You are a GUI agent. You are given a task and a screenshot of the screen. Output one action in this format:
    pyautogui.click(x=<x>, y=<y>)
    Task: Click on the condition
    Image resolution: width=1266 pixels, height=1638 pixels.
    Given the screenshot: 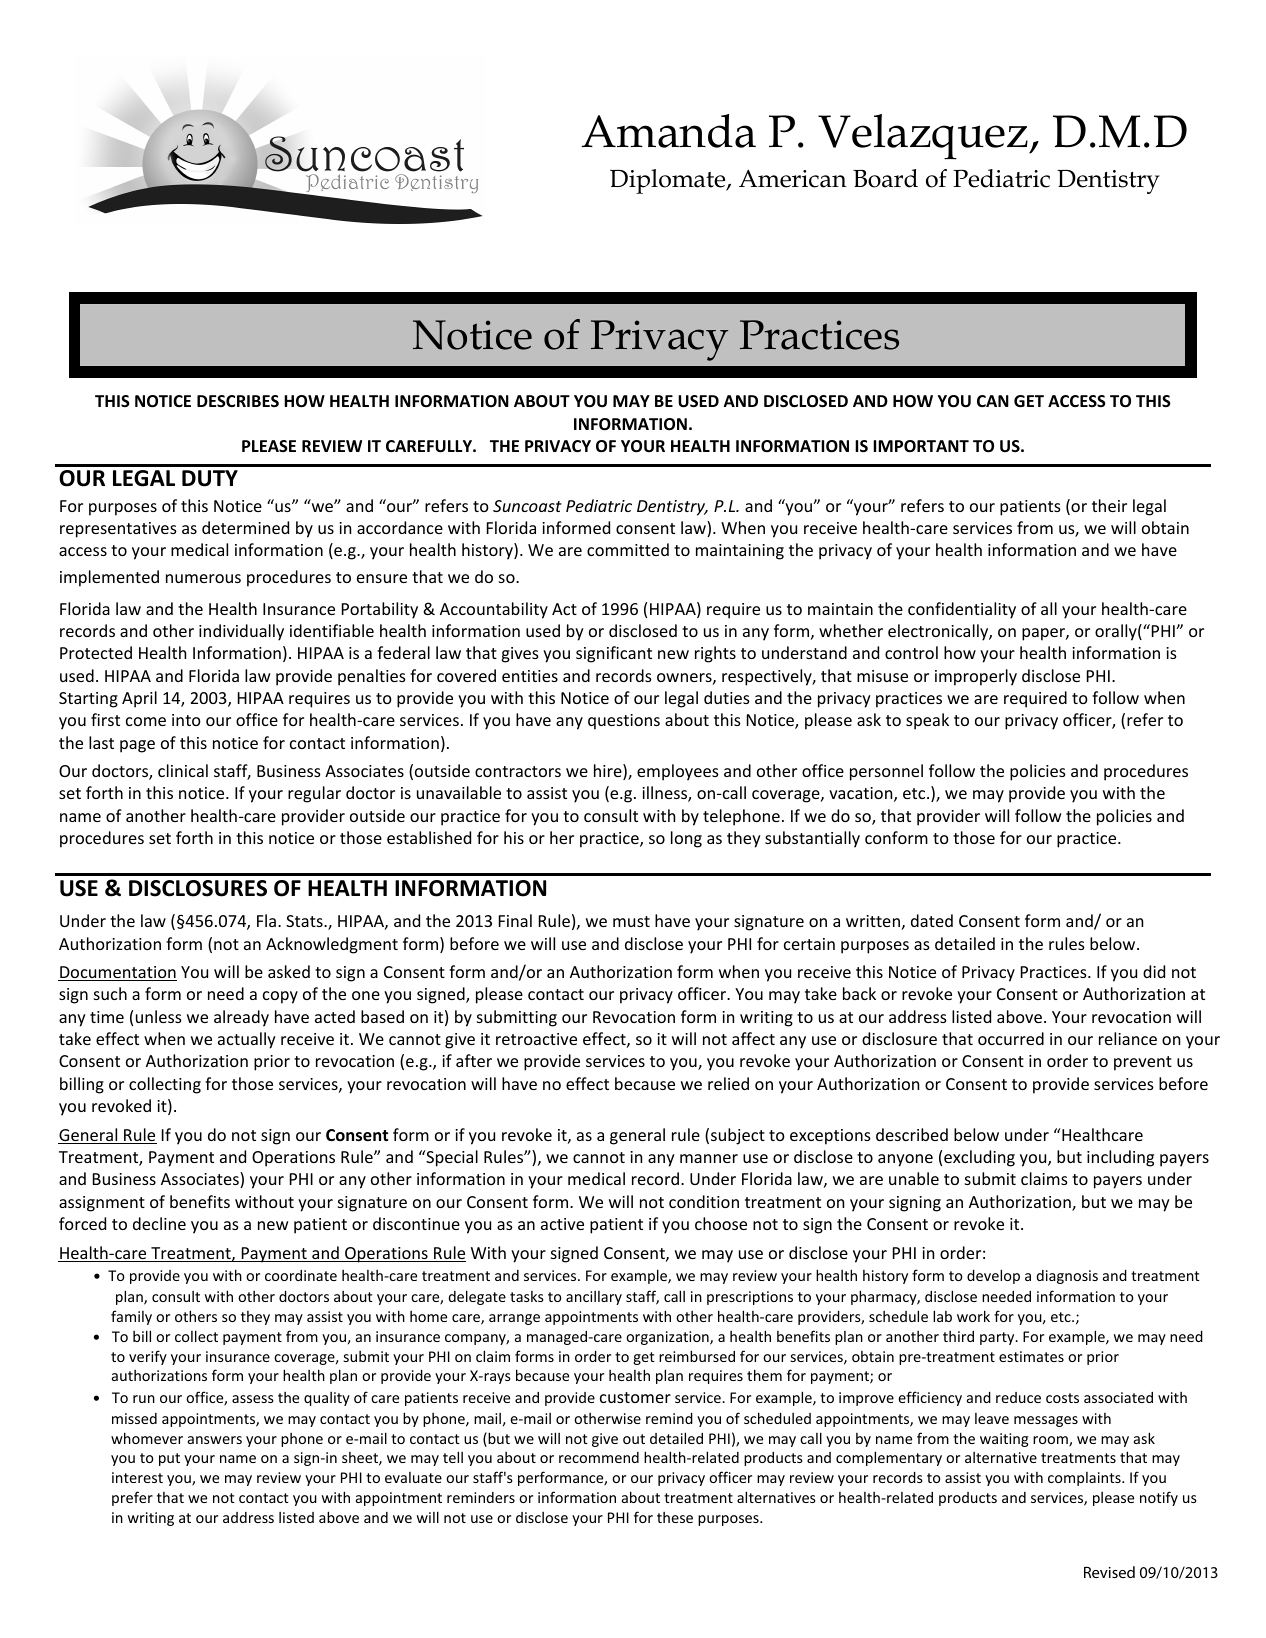 What is the action you would take?
    pyautogui.click(x=704, y=1201)
